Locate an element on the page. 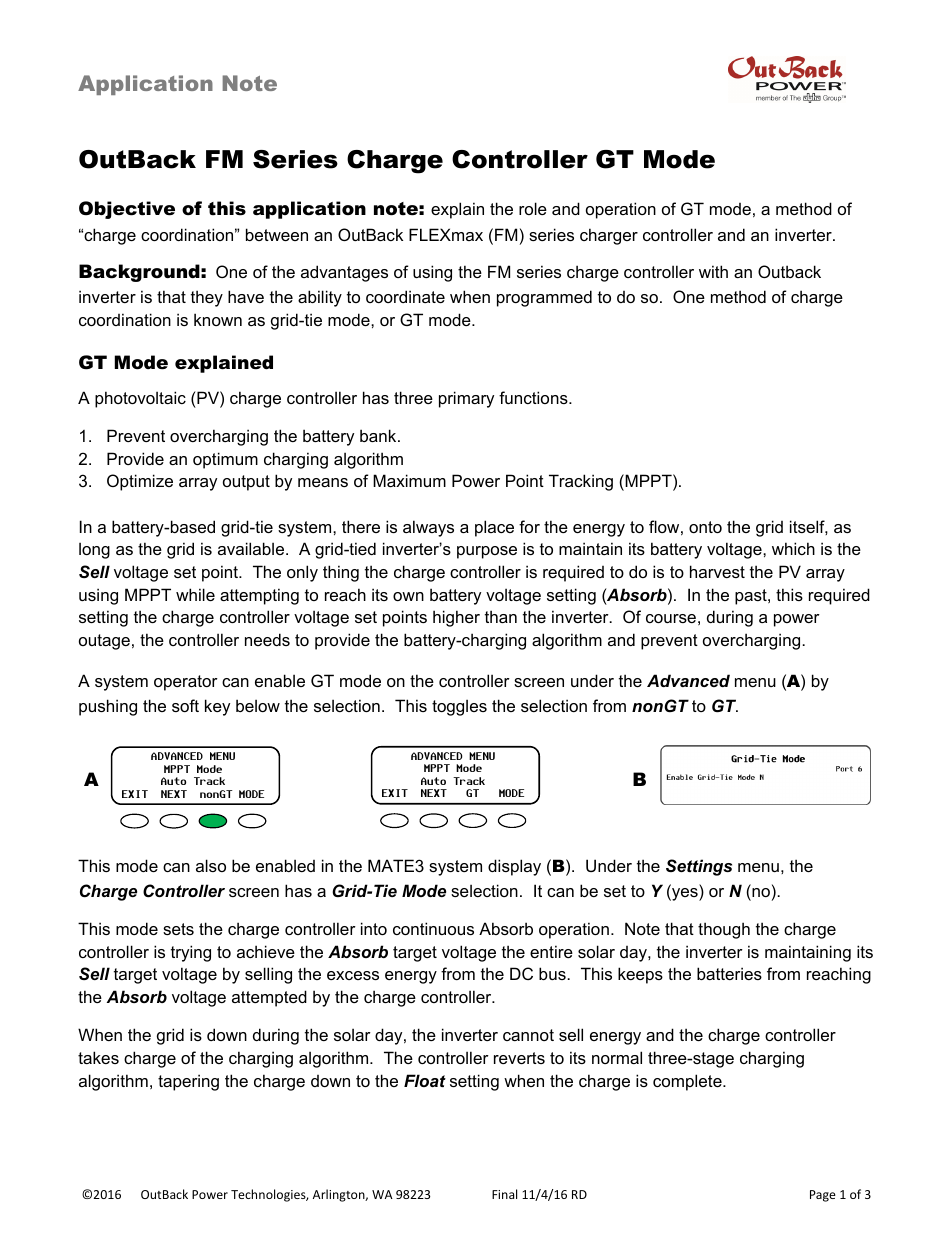 Image resolution: width=952 pixels, height=1233 pixels. Final is located at coordinates (504, 1194).
